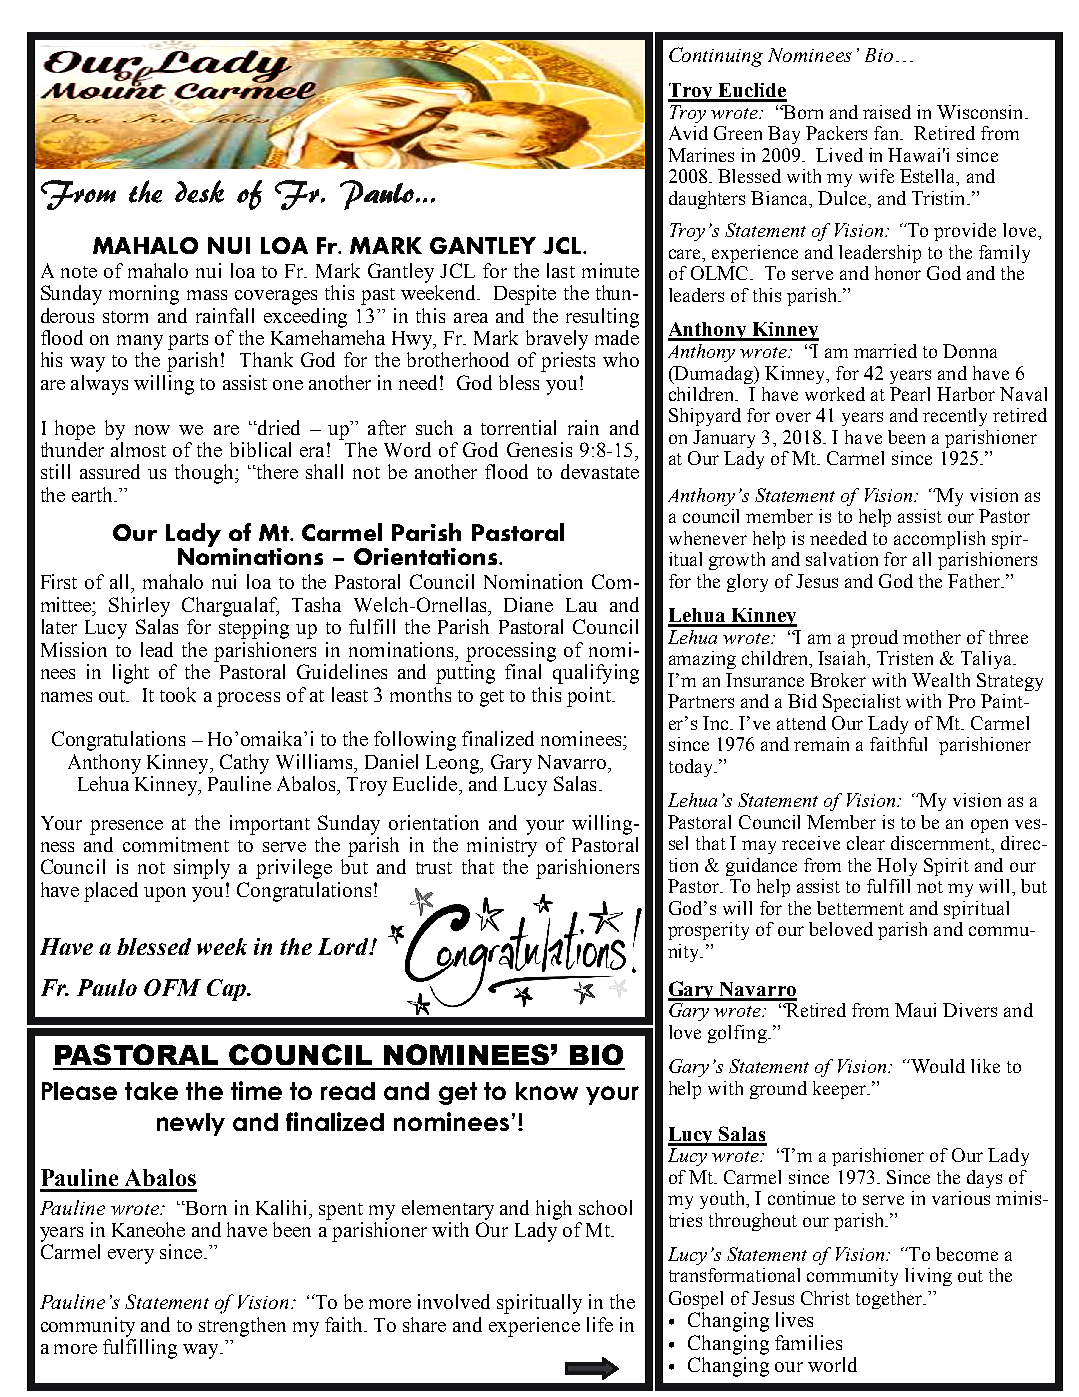 The height and width of the page is (1397, 1079). Describe the element at coordinates (910, 394) in the page. I see `Pearl` at that location.
